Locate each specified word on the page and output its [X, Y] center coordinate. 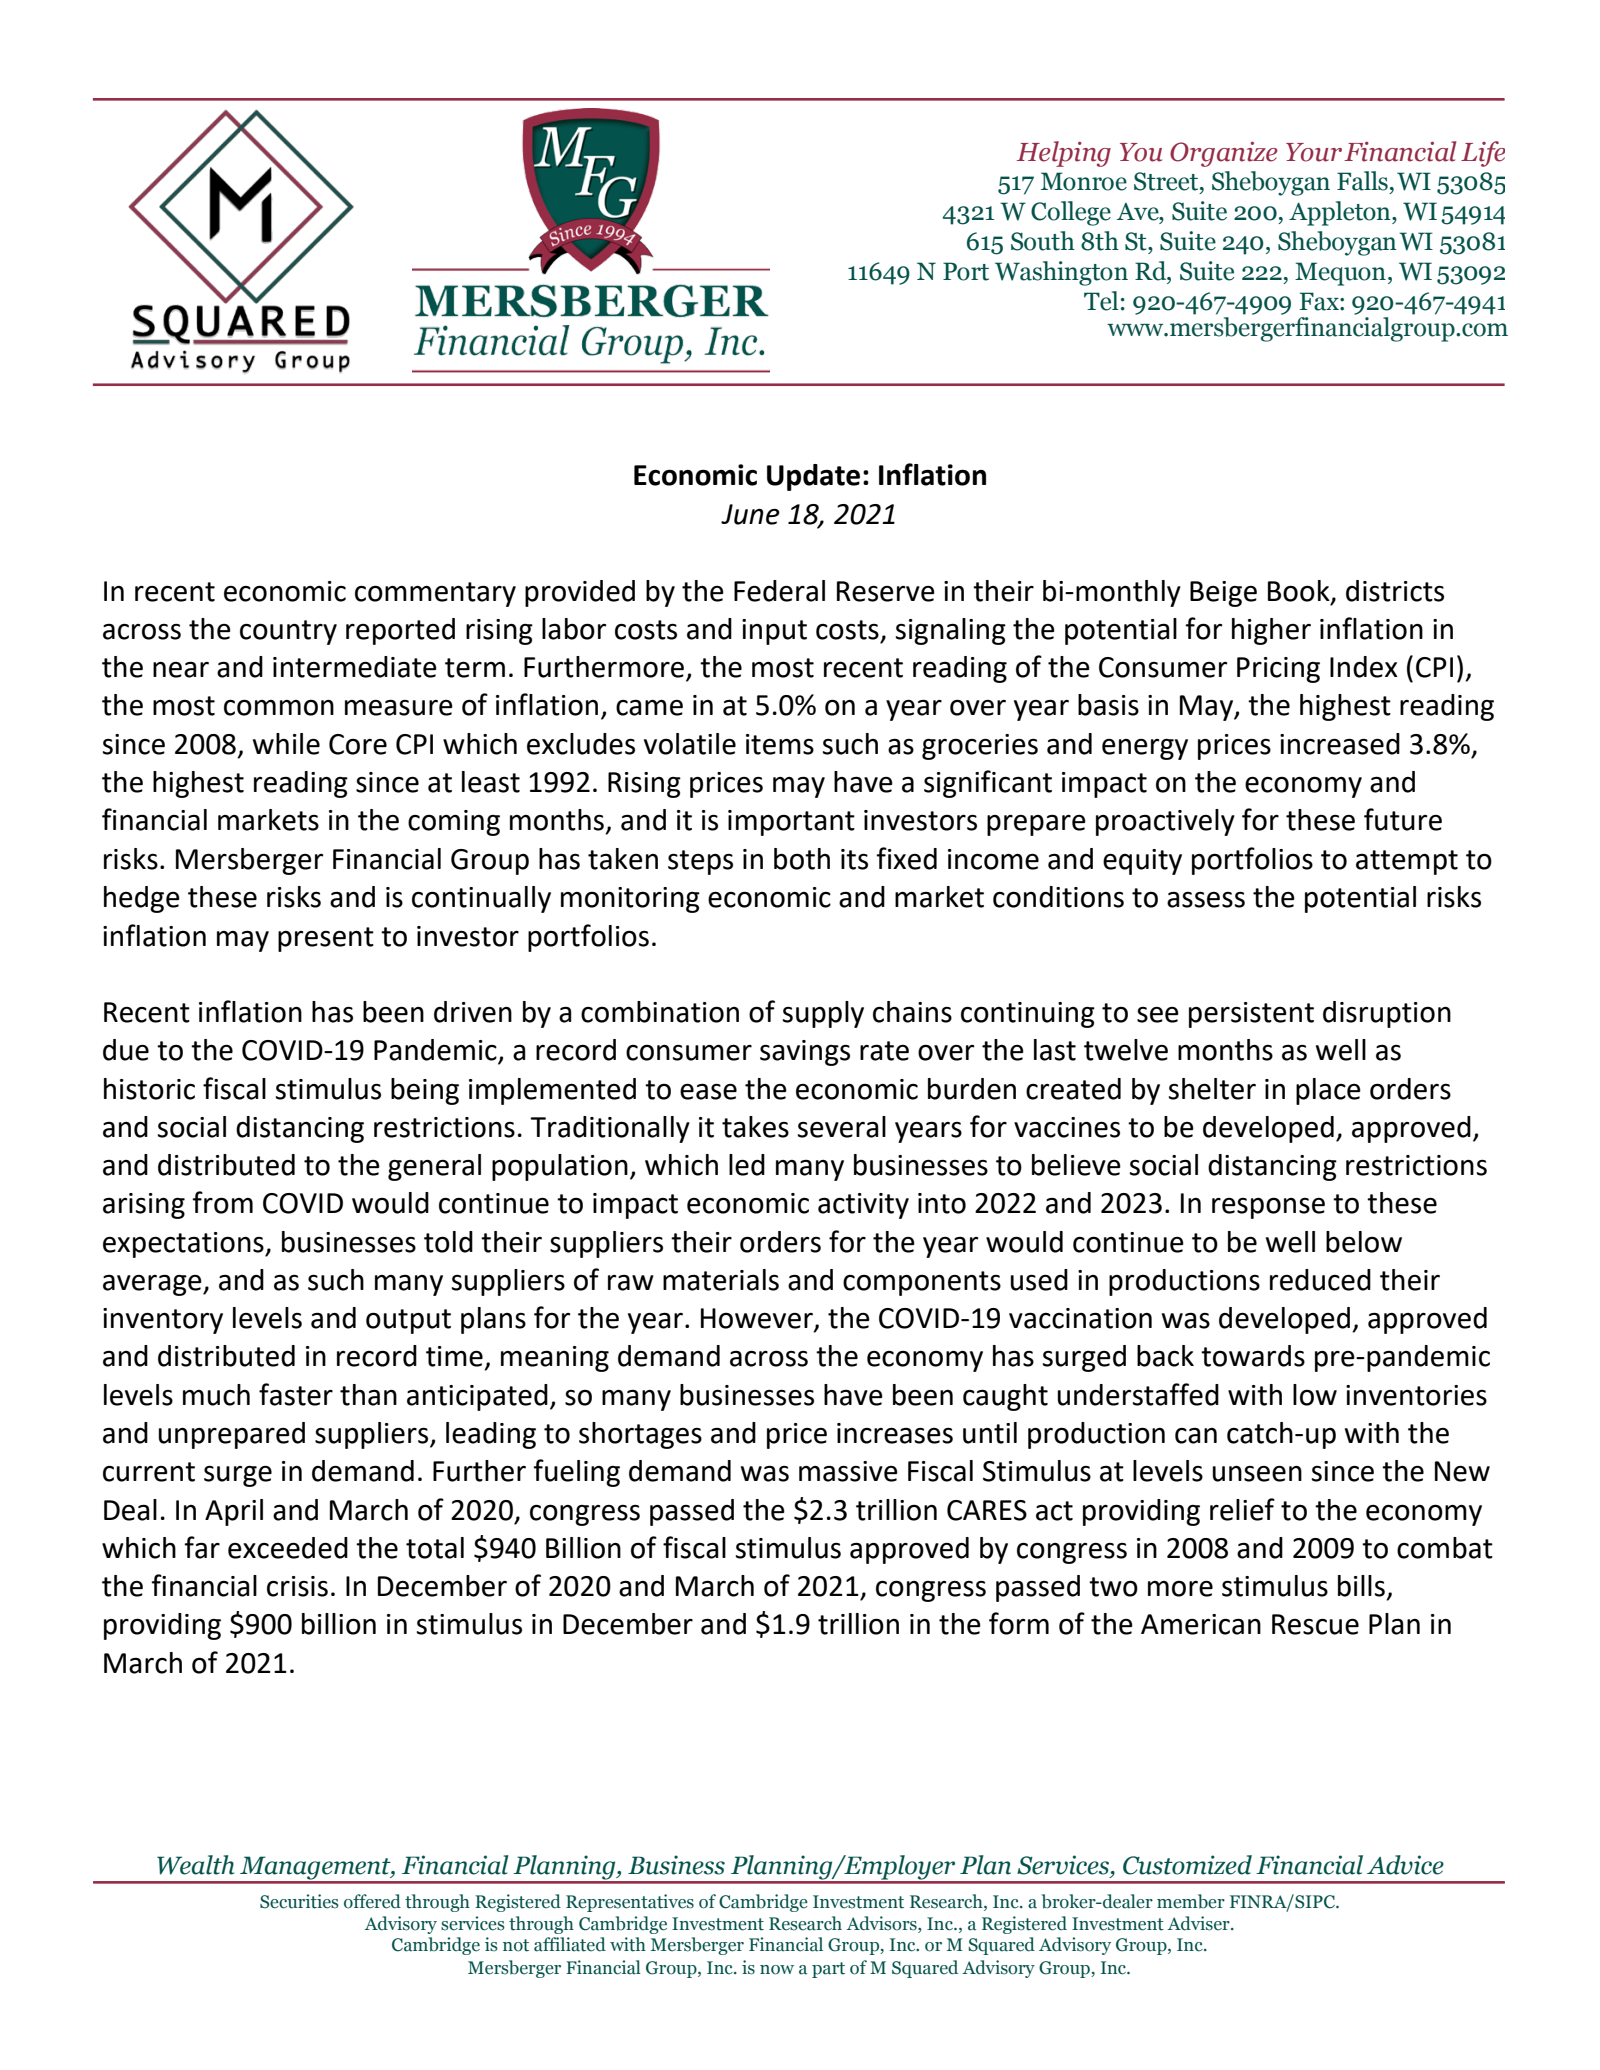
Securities [299, 1901]
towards [1253, 1356]
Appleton [1341, 213]
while [286, 744]
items [780, 744]
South [1043, 241]
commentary [435, 594]
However [758, 1319]
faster [296, 1394]
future [1403, 819]
